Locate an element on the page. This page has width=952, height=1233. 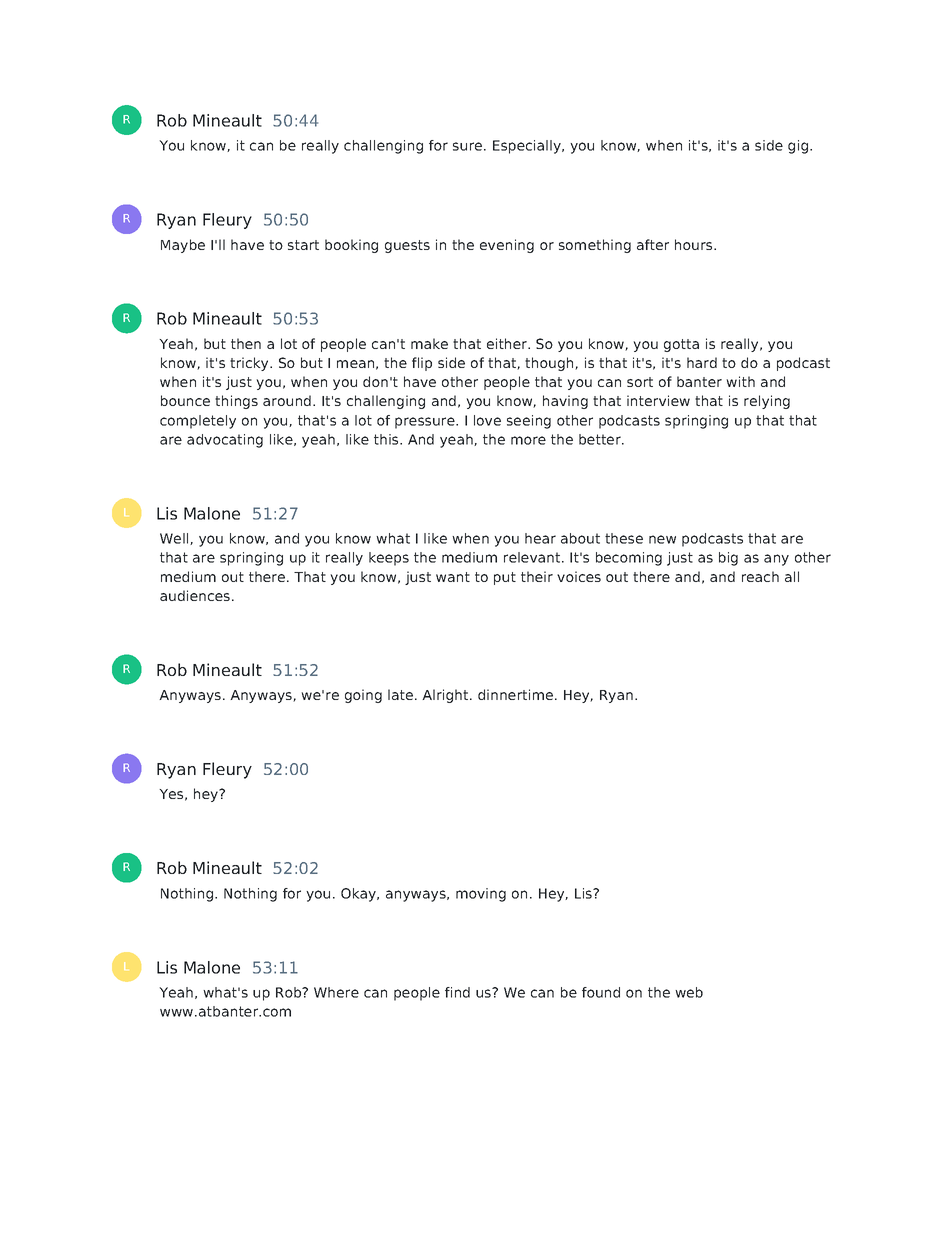
gig is located at coordinates (799, 147).
